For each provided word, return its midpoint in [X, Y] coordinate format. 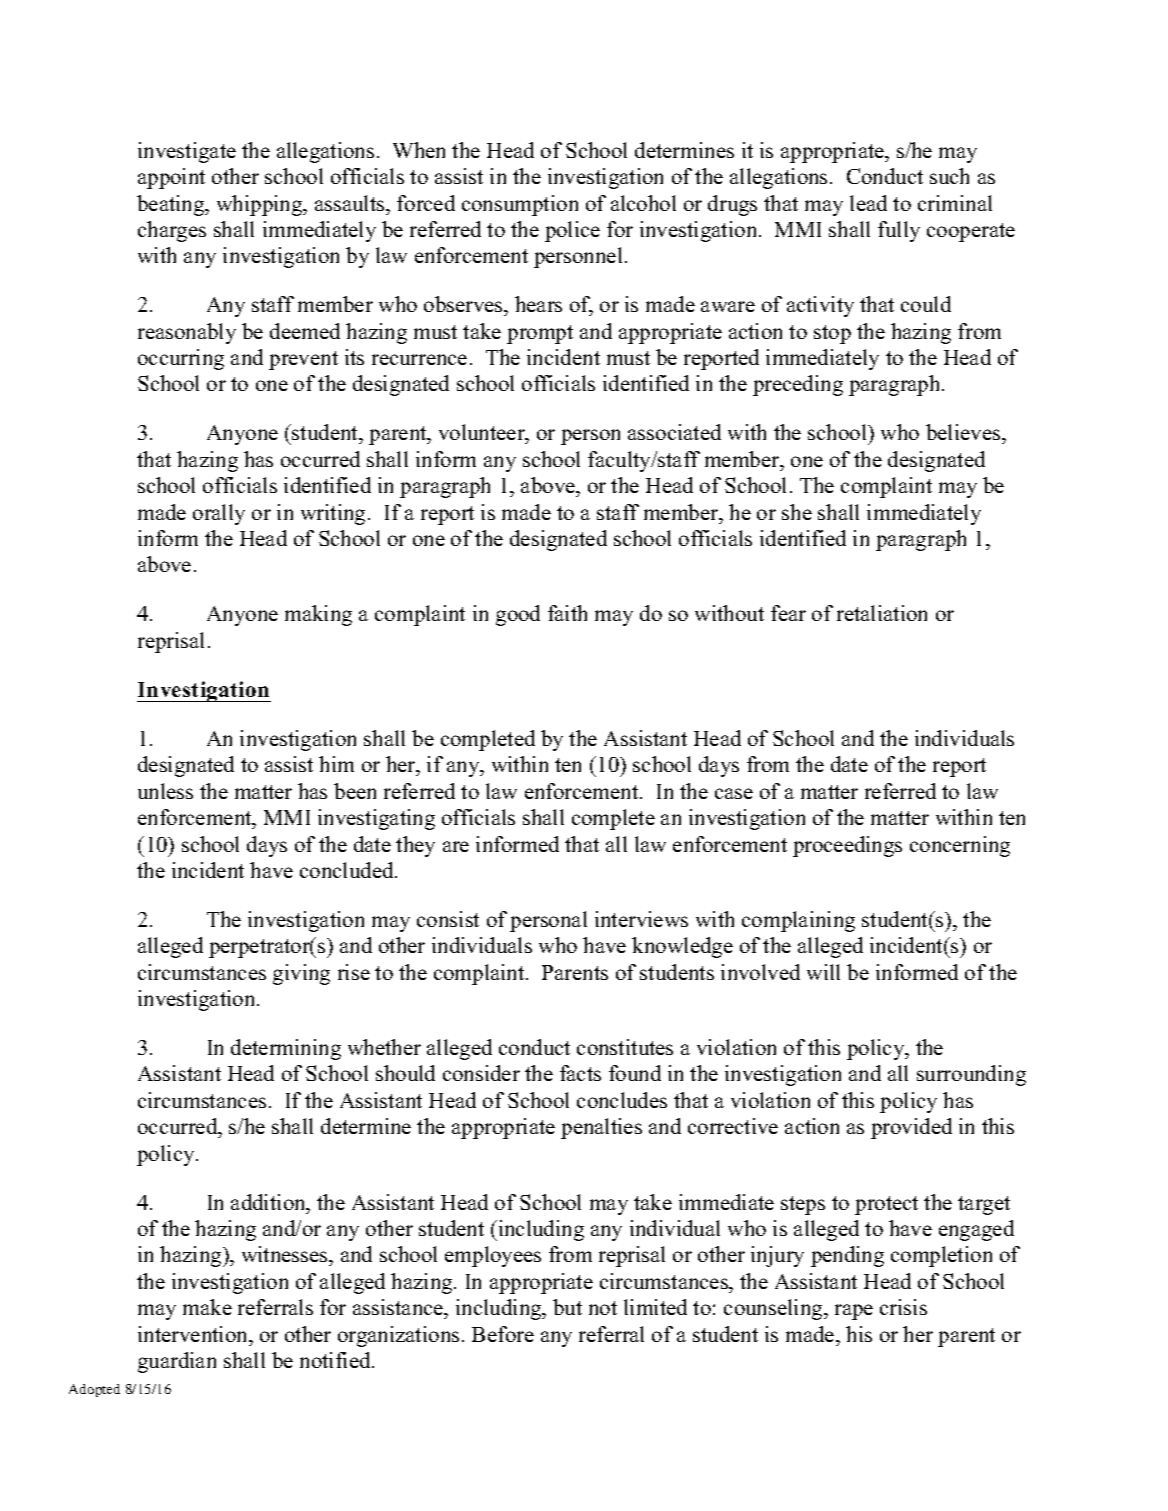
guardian [177, 1362]
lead [868, 203]
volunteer [483, 434]
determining [286, 1049]
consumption [520, 205]
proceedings [847, 846]
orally [219, 514]
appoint [171, 178]
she [797, 512]
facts [580, 1073]
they [415, 846]
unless [165, 791]
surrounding [971, 1075]
